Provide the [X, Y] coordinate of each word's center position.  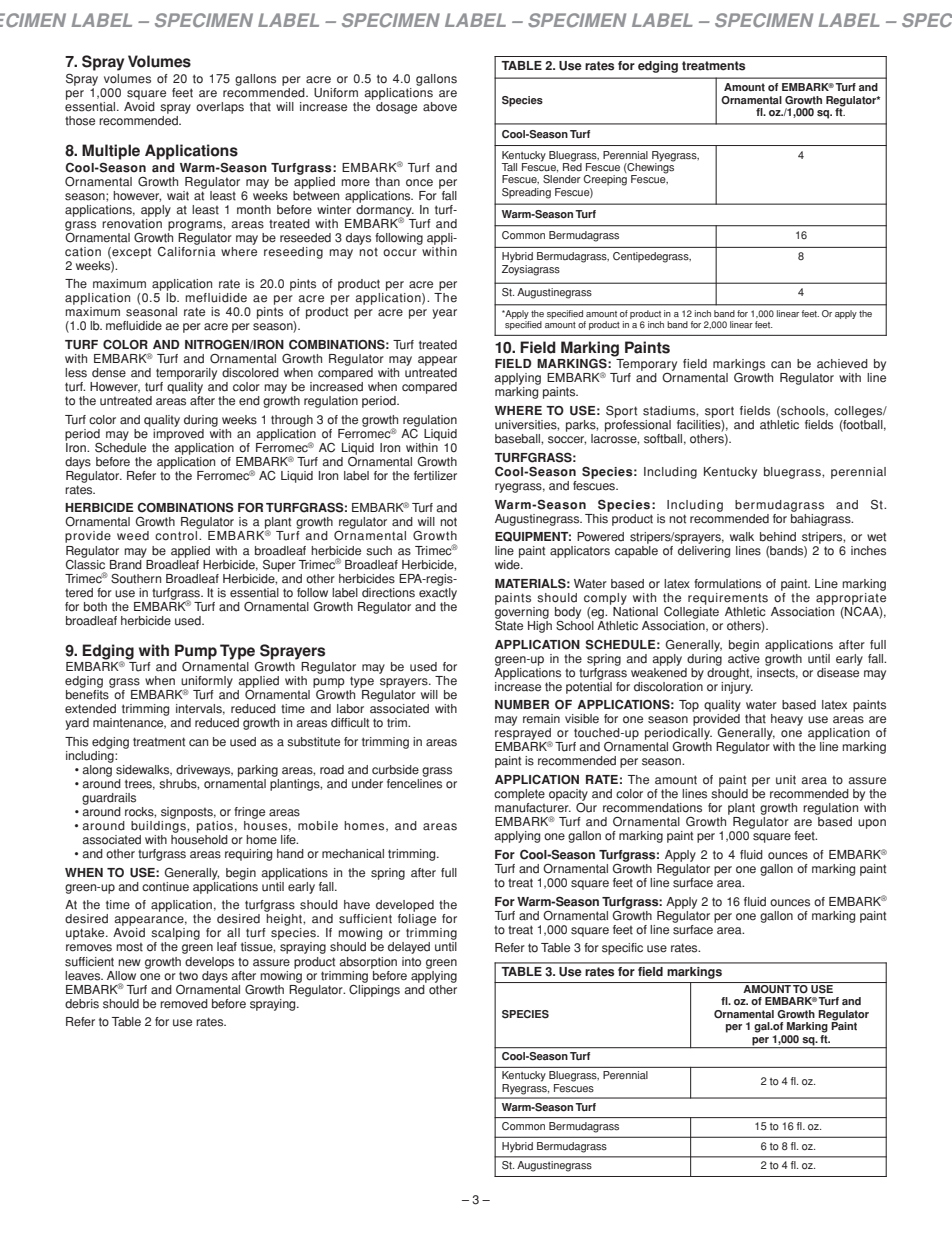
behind [778, 537]
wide [508, 565]
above [440, 107]
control [177, 536]
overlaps [220, 108]
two [188, 976]
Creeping [605, 180]
